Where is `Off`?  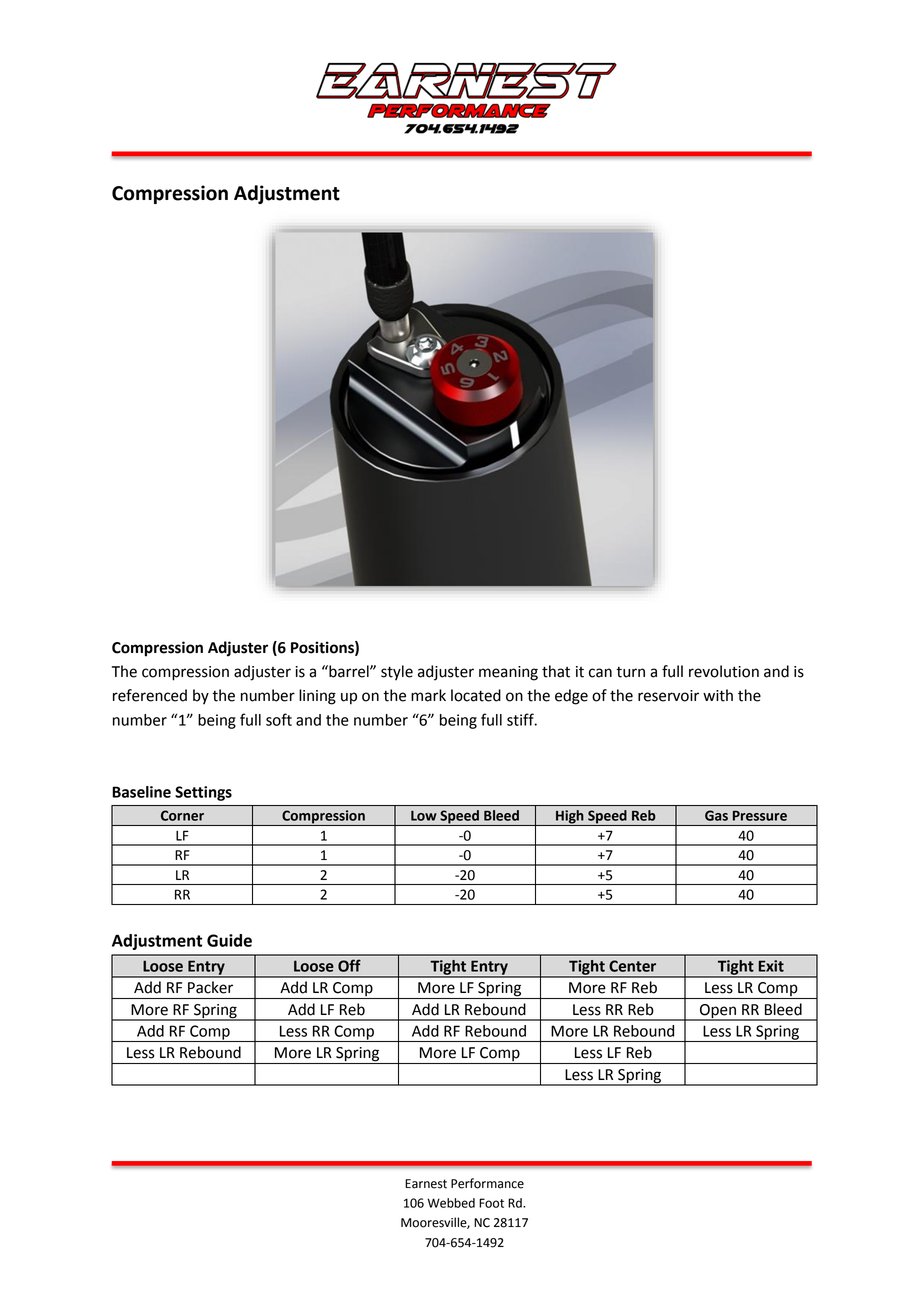
Off is located at coordinates (349, 965).
